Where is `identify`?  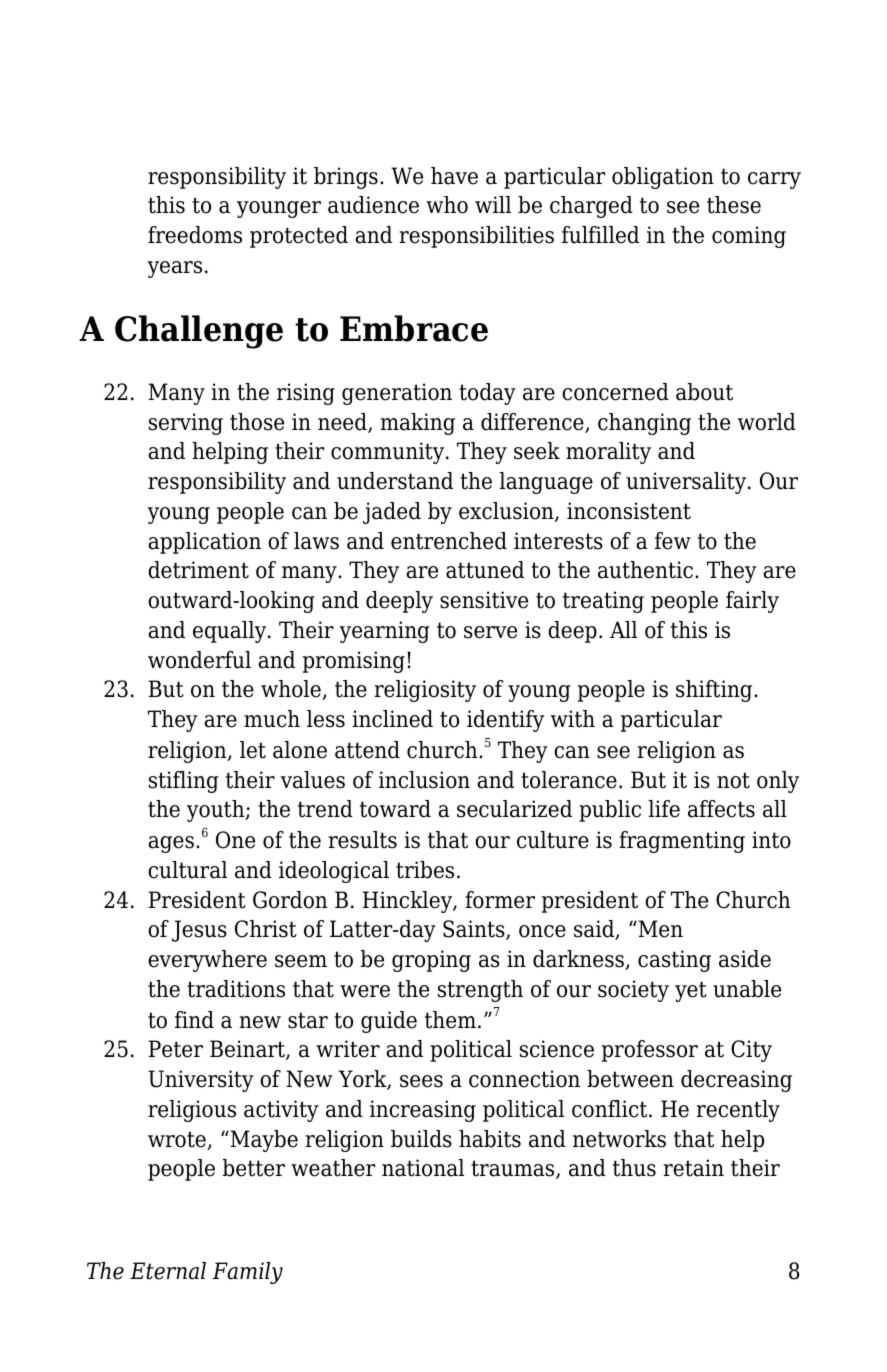 identify is located at coordinates (505, 721).
